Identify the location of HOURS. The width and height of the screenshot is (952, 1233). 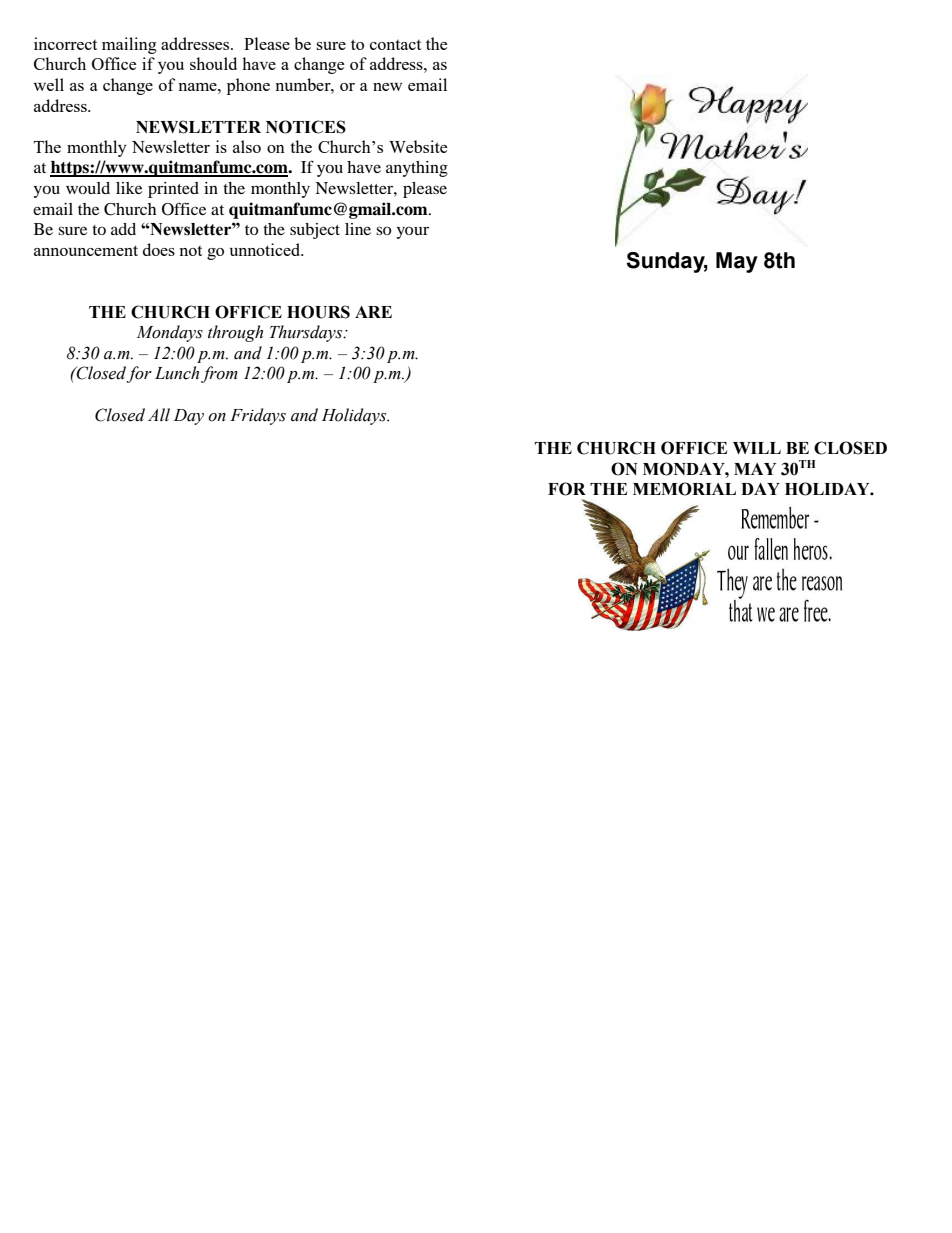
(318, 312).
